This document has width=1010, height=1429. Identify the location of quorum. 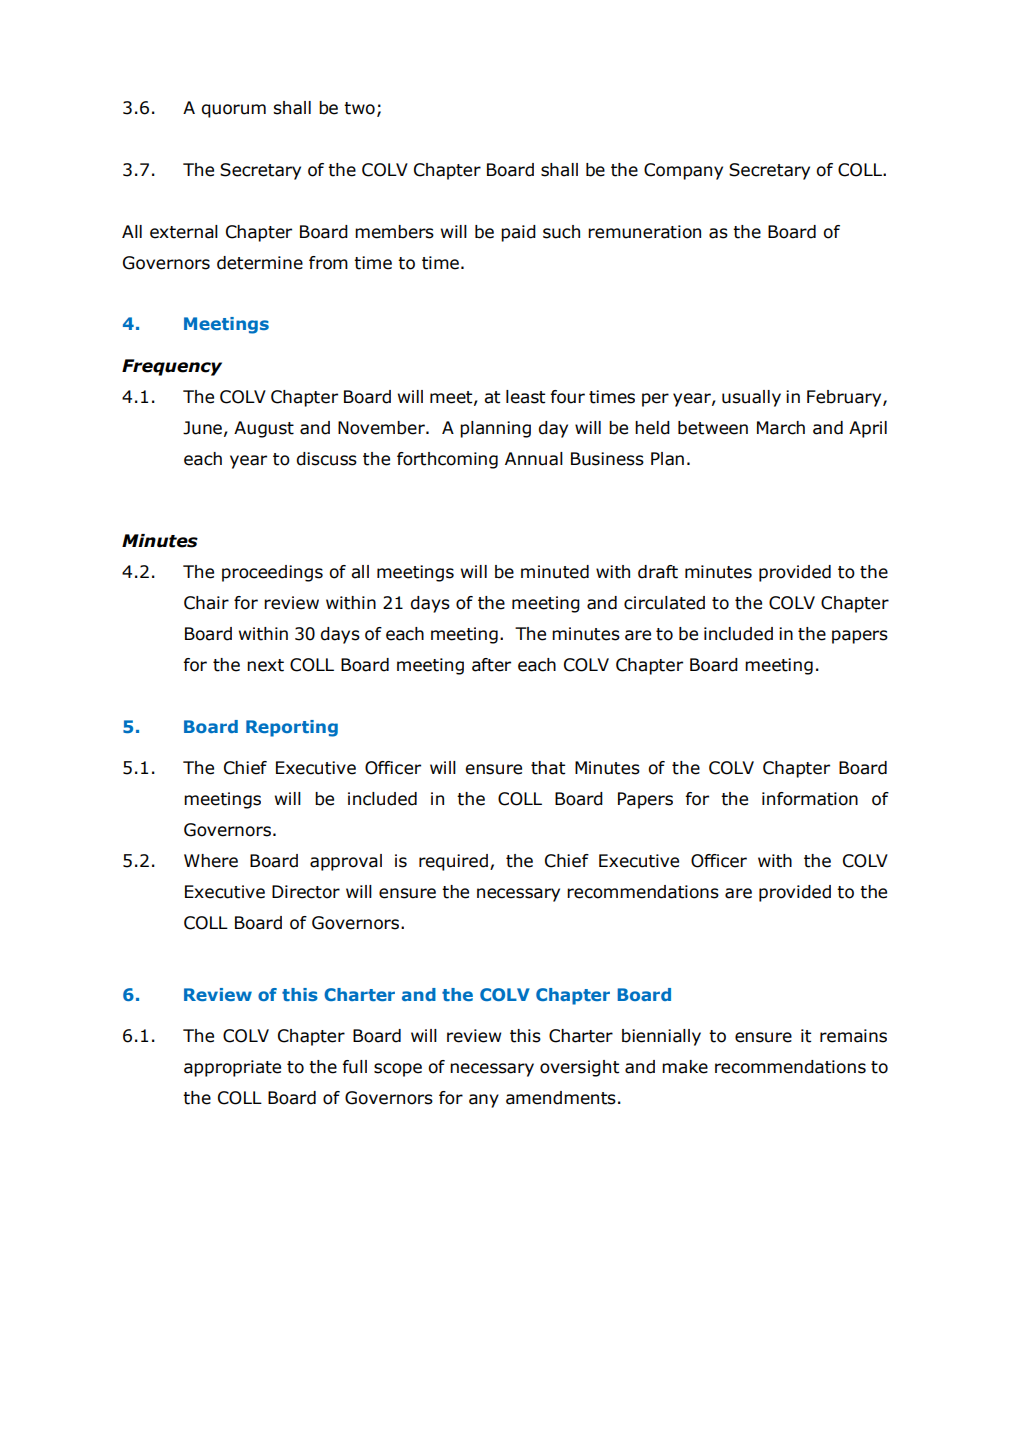
(233, 111).
